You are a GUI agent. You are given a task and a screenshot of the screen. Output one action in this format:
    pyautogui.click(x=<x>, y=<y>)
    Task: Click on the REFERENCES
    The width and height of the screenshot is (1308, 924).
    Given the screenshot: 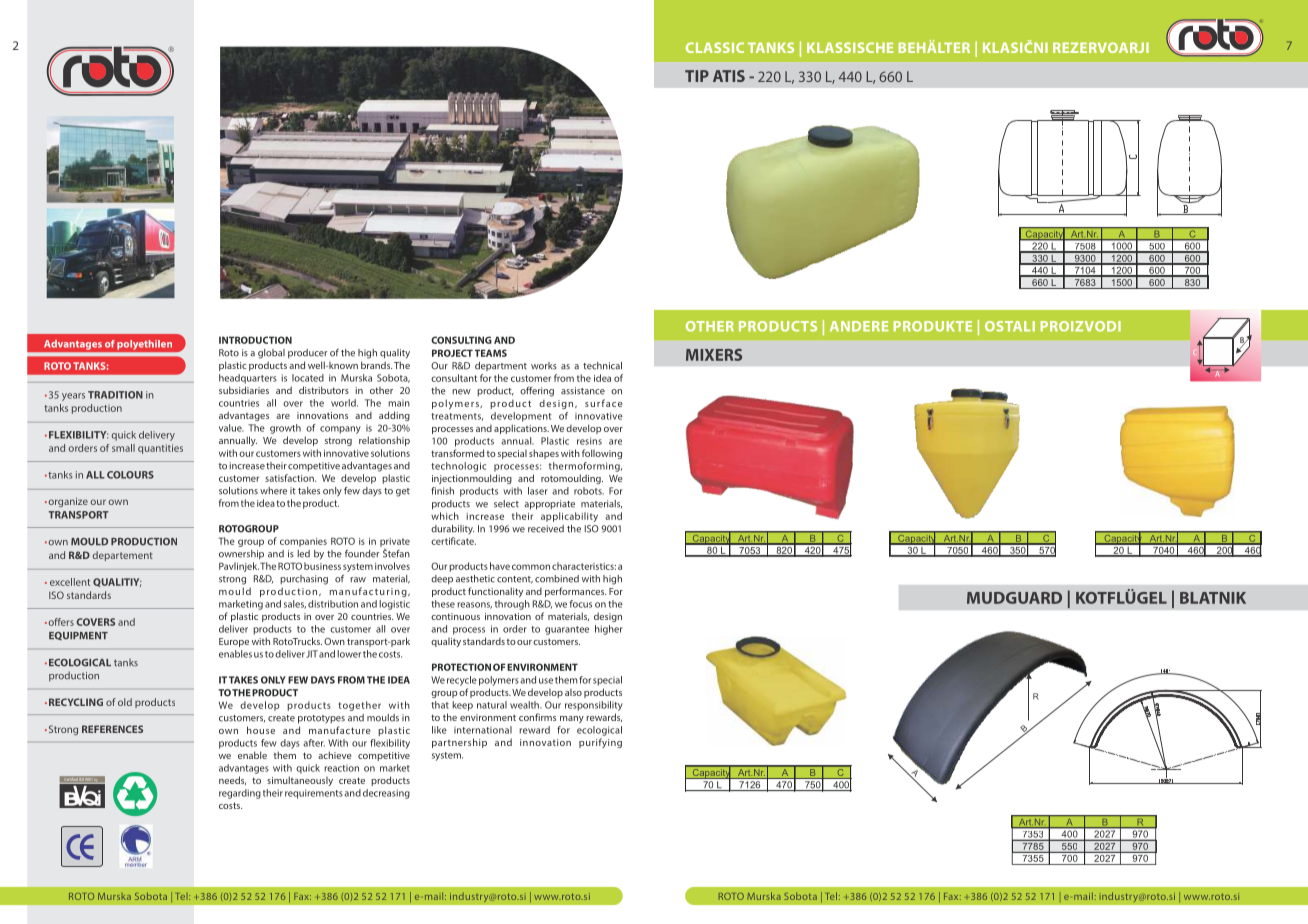 What is the action you would take?
    pyautogui.click(x=112, y=729)
